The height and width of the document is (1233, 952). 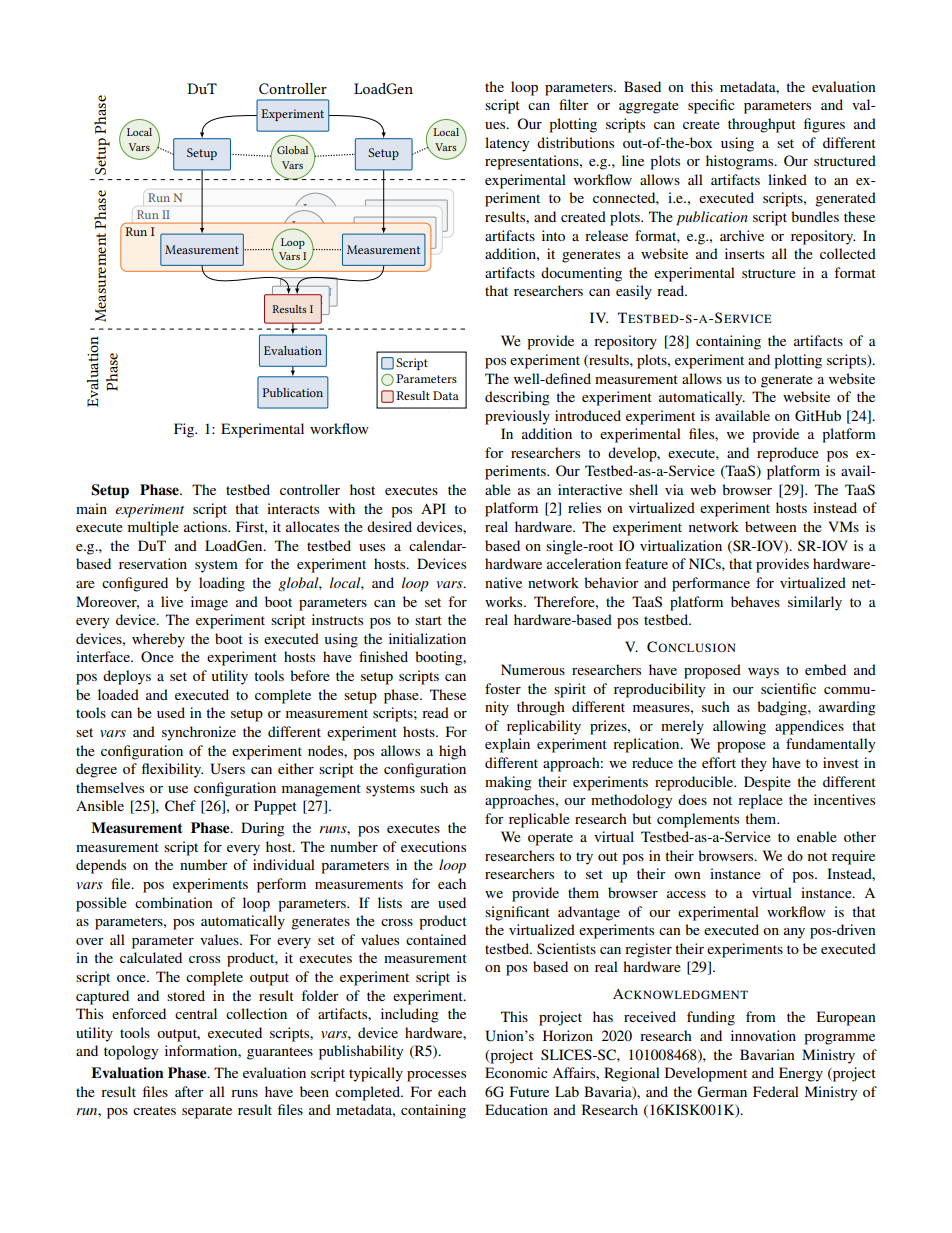 I want to click on after, so click(x=189, y=1091).
